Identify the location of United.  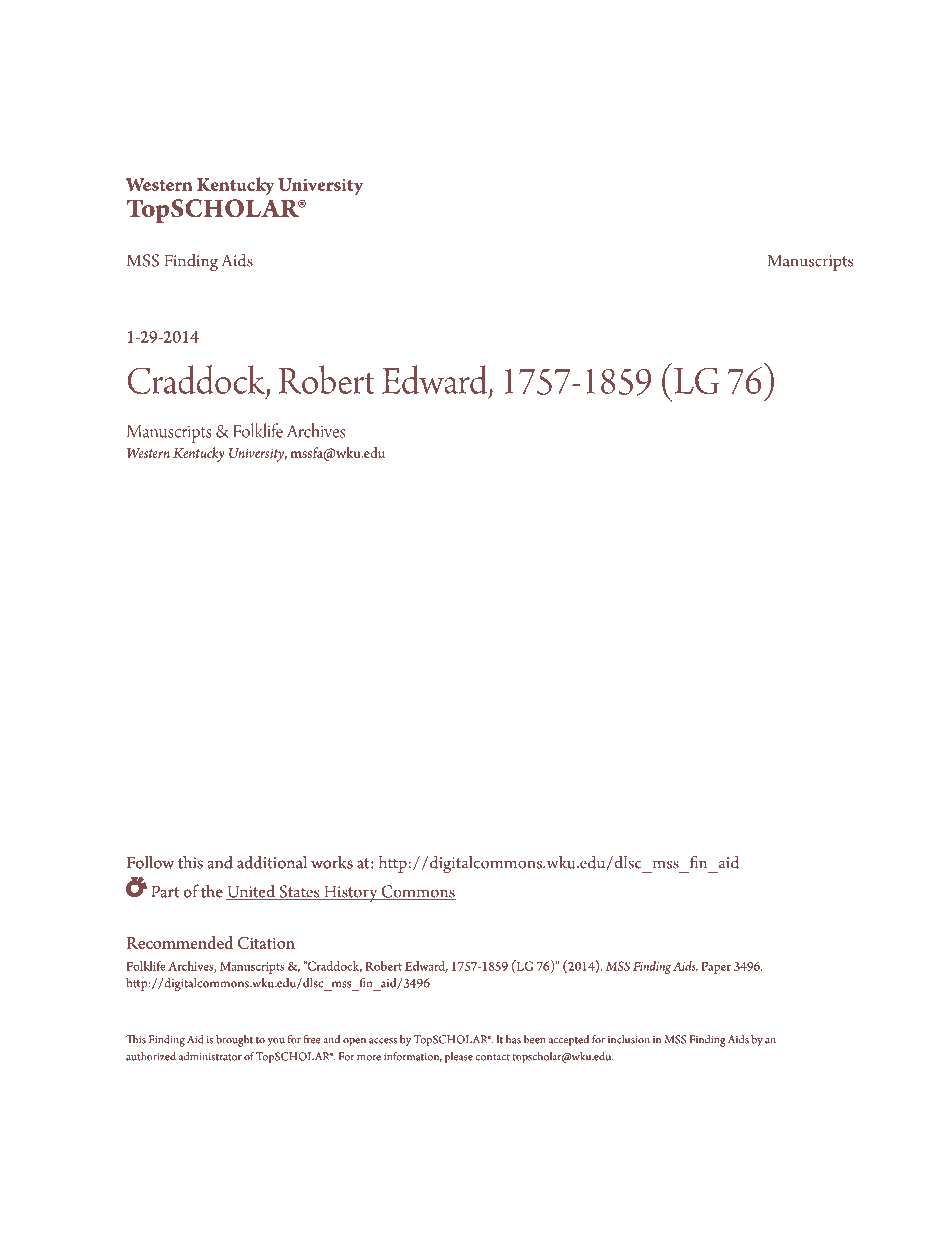
(252, 892).
